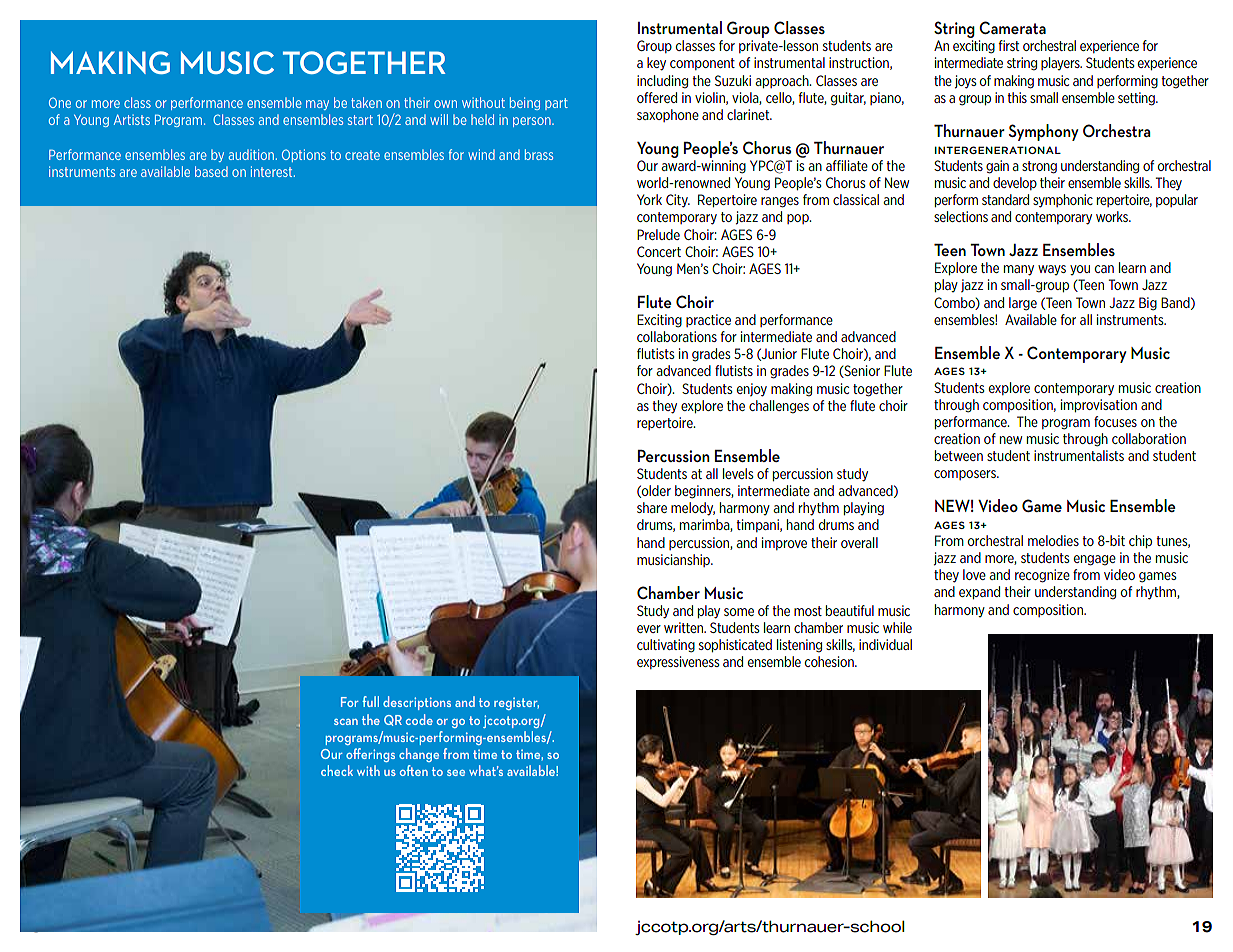 The image size is (1233, 952). What do you see at coordinates (1008, 45) in the screenshot?
I see `first` at bounding box center [1008, 45].
